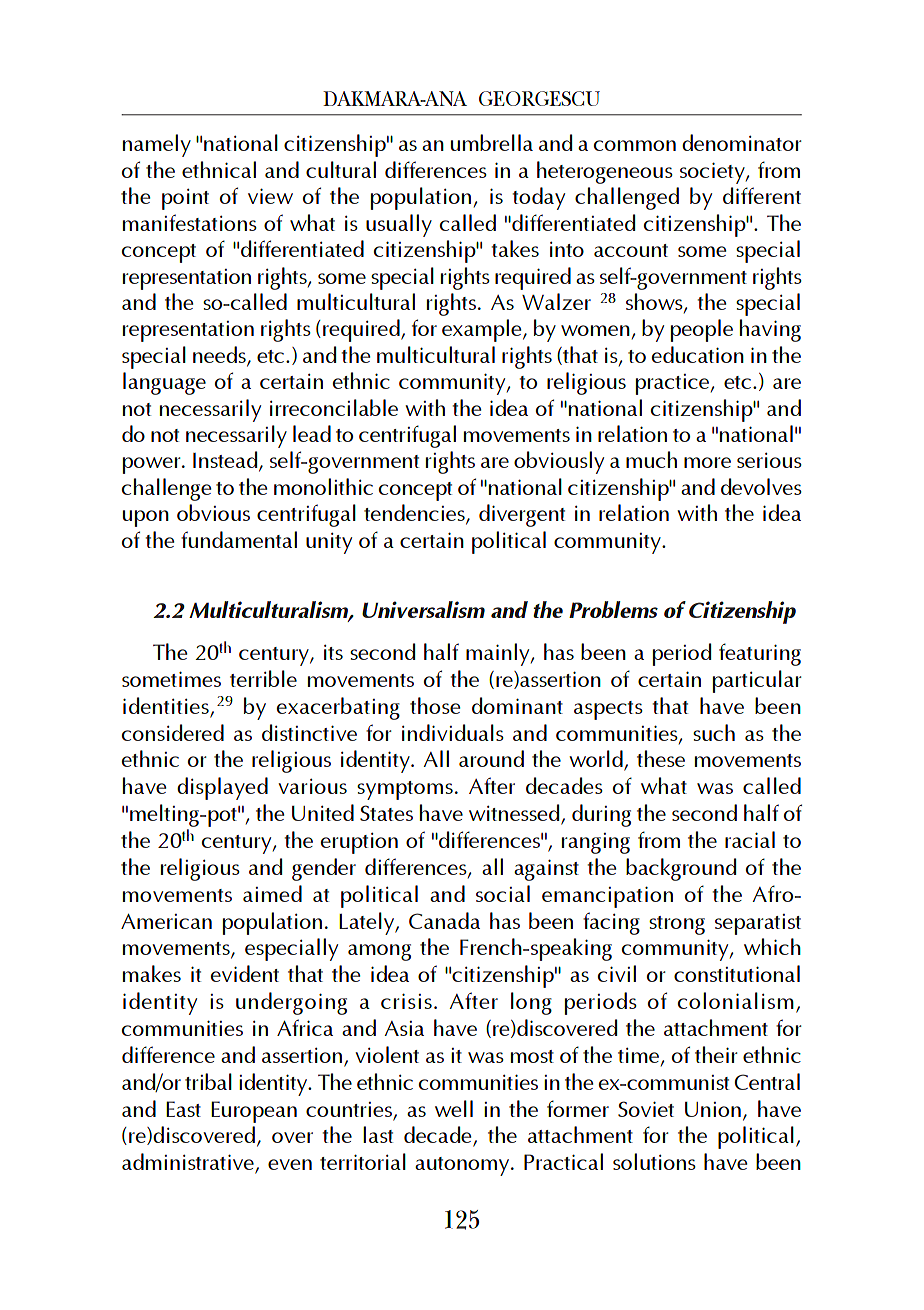 This screenshot has height=1310, width=924. Describe the element at coordinates (254, 1112) in the screenshot. I see `European` at that location.
